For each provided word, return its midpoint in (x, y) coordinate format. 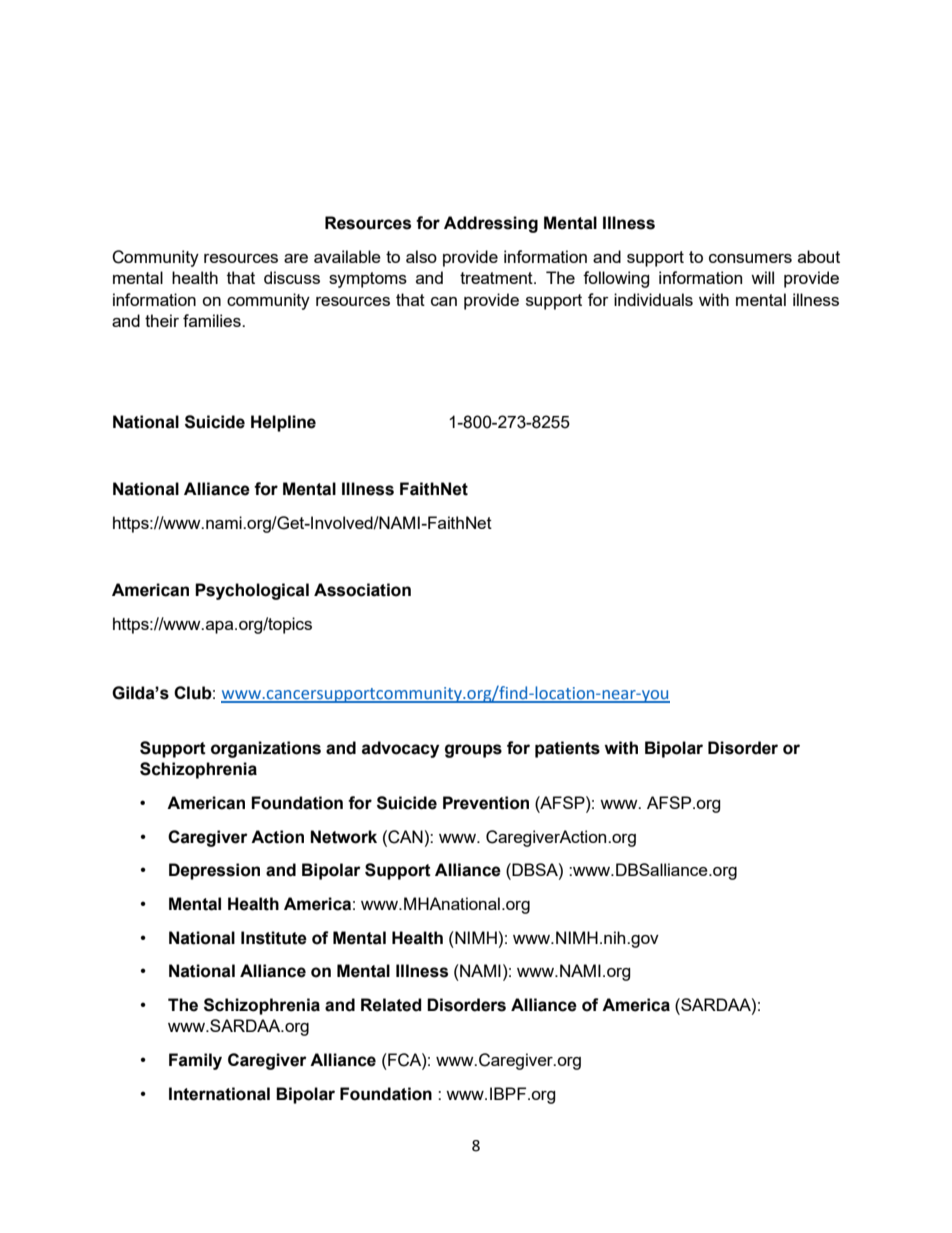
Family (195, 1061)
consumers (750, 258)
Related (391, 1005)
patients (567, 749)
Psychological (252, 591)
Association (362, 590)
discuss (292, 277)
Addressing (491, 224)
